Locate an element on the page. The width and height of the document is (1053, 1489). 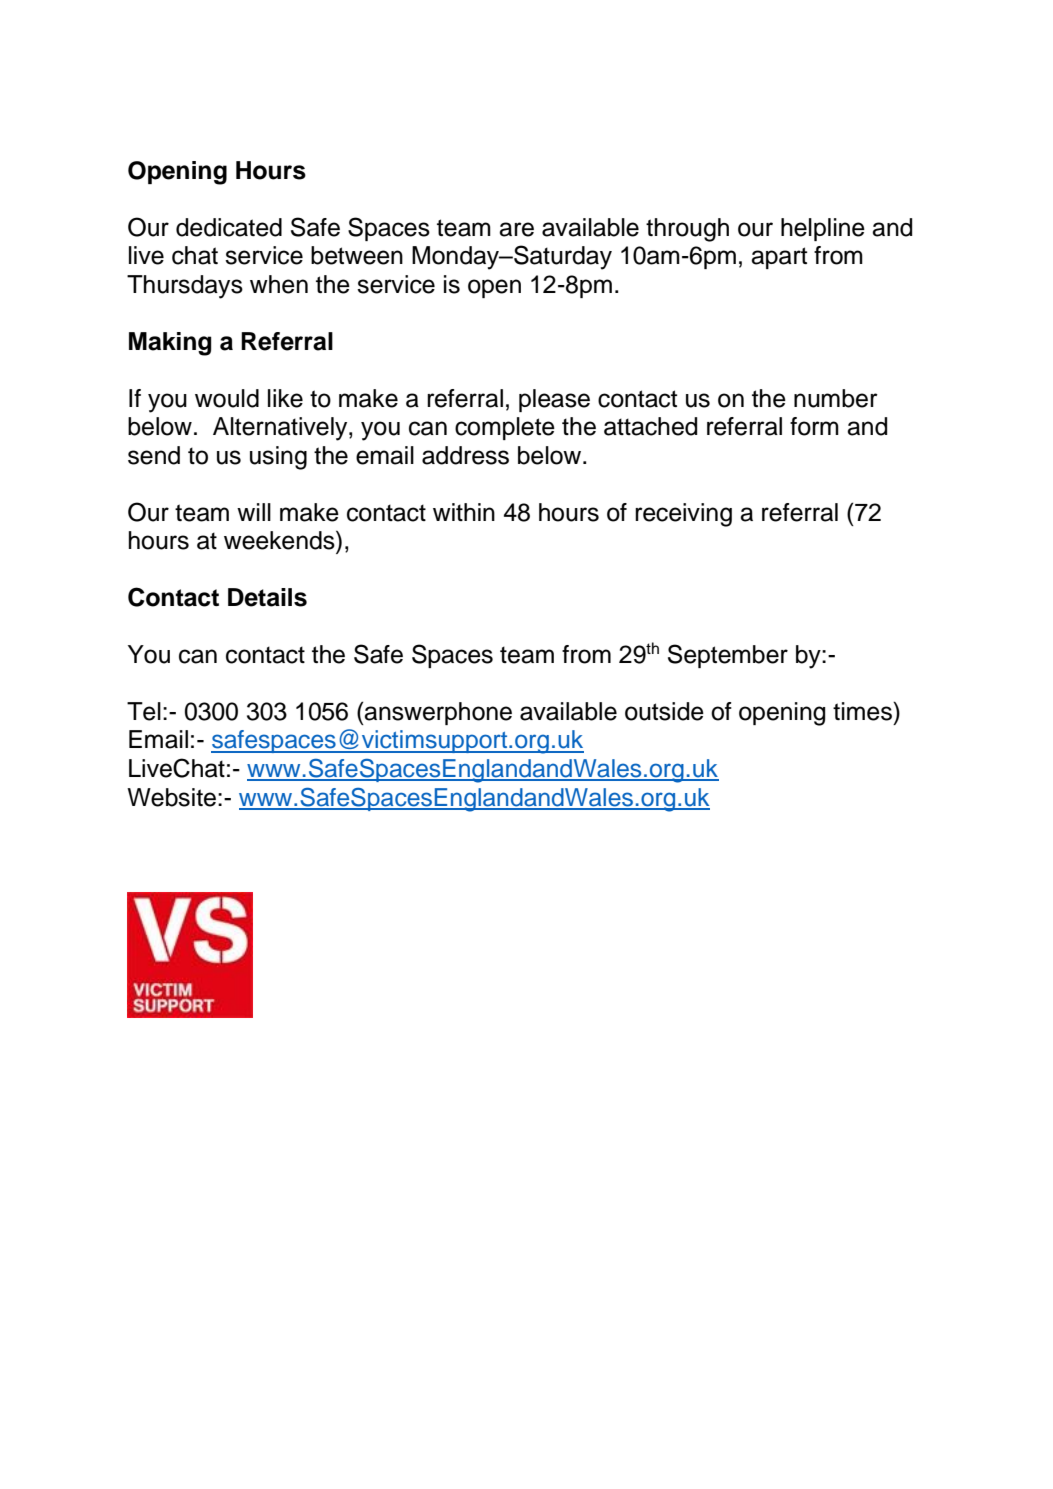
form is located at coordinates (814, 426).
